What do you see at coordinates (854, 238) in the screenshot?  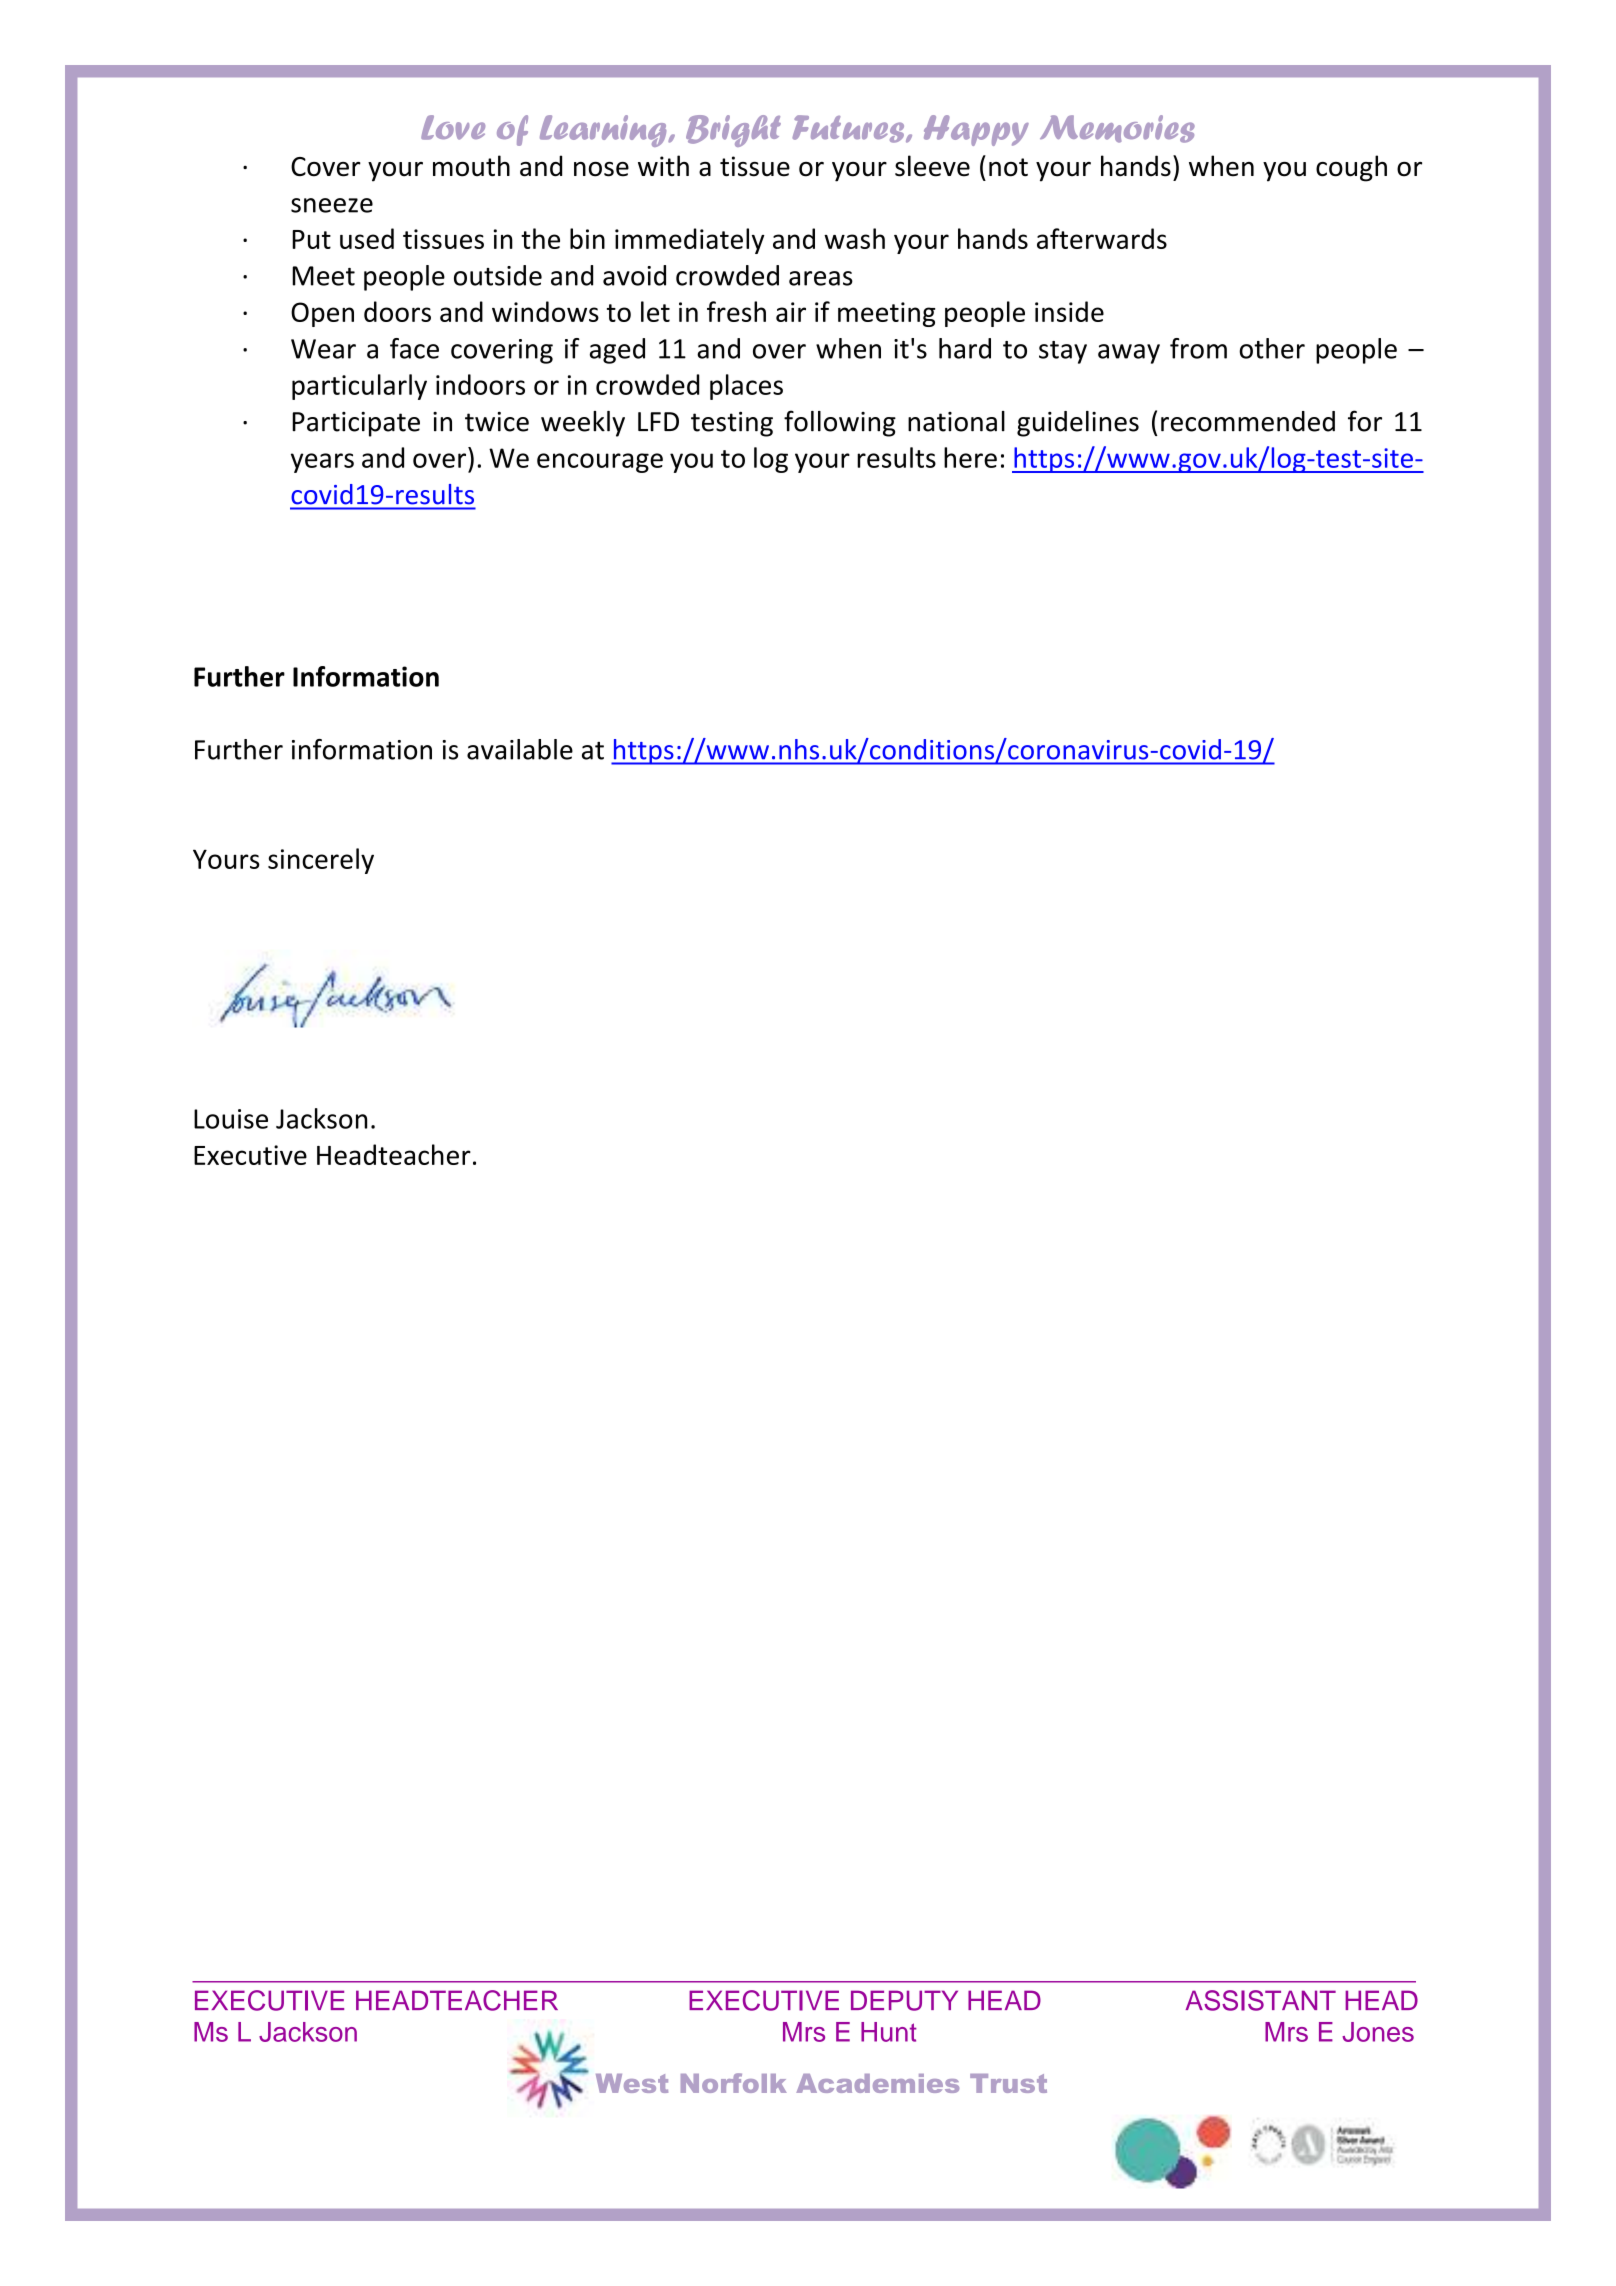 I see `wash` at bounding box center [854, 238].
